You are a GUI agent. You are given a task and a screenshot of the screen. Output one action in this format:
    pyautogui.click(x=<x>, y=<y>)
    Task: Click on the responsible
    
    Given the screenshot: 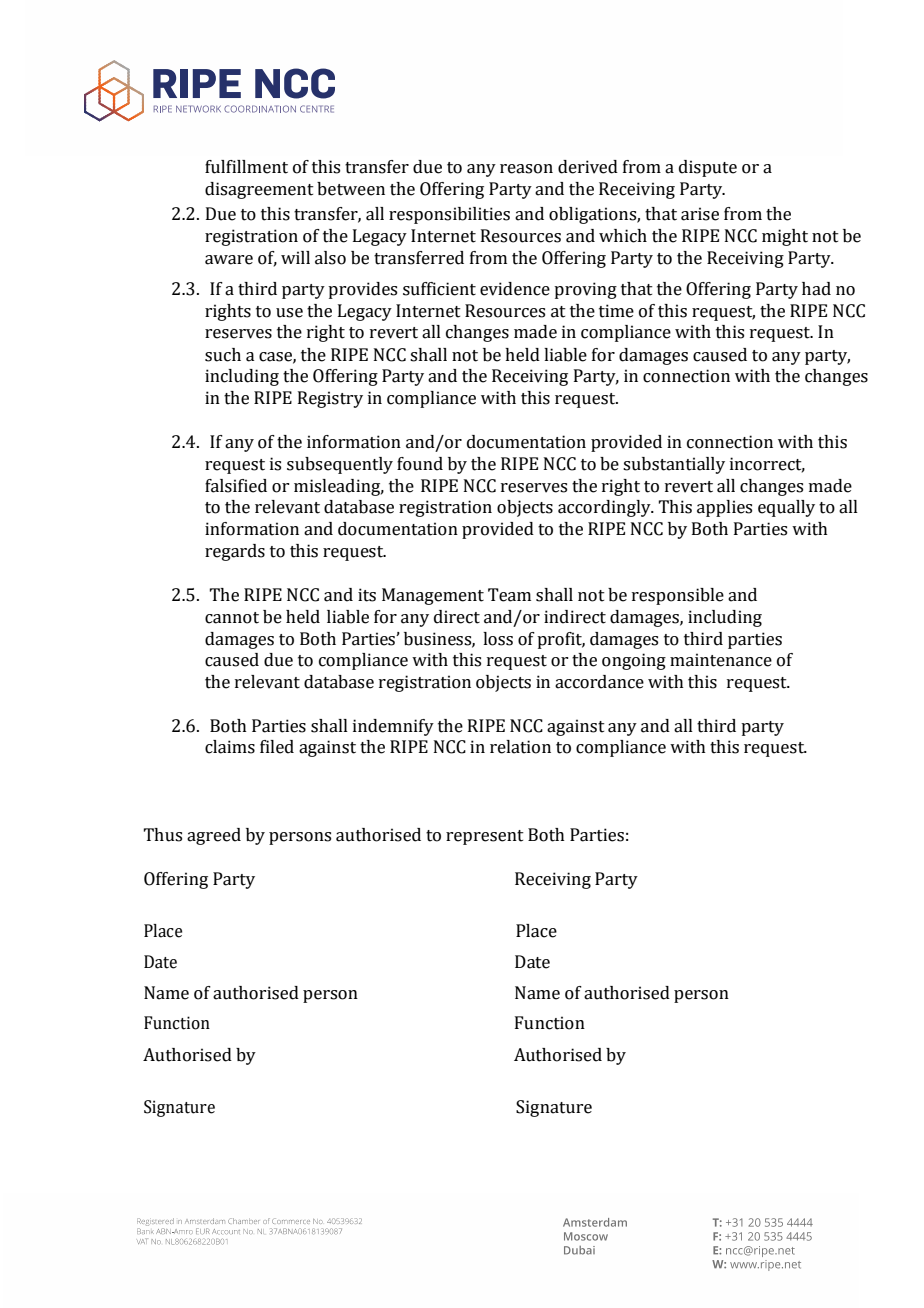 What is the action you would take?
    pyautogui.click(x=678, y=596)
